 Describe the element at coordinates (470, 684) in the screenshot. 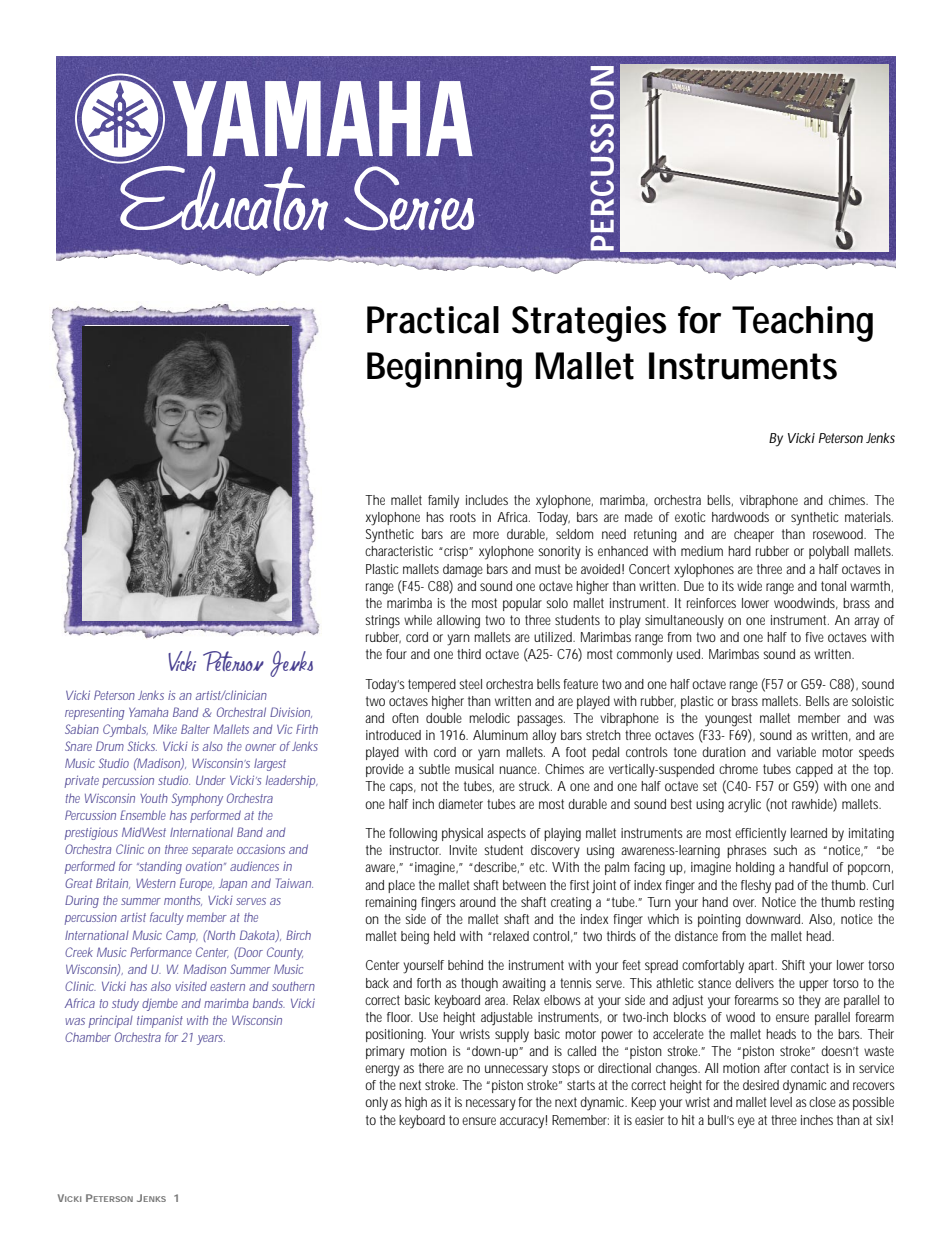

I see `steel` at that location.
